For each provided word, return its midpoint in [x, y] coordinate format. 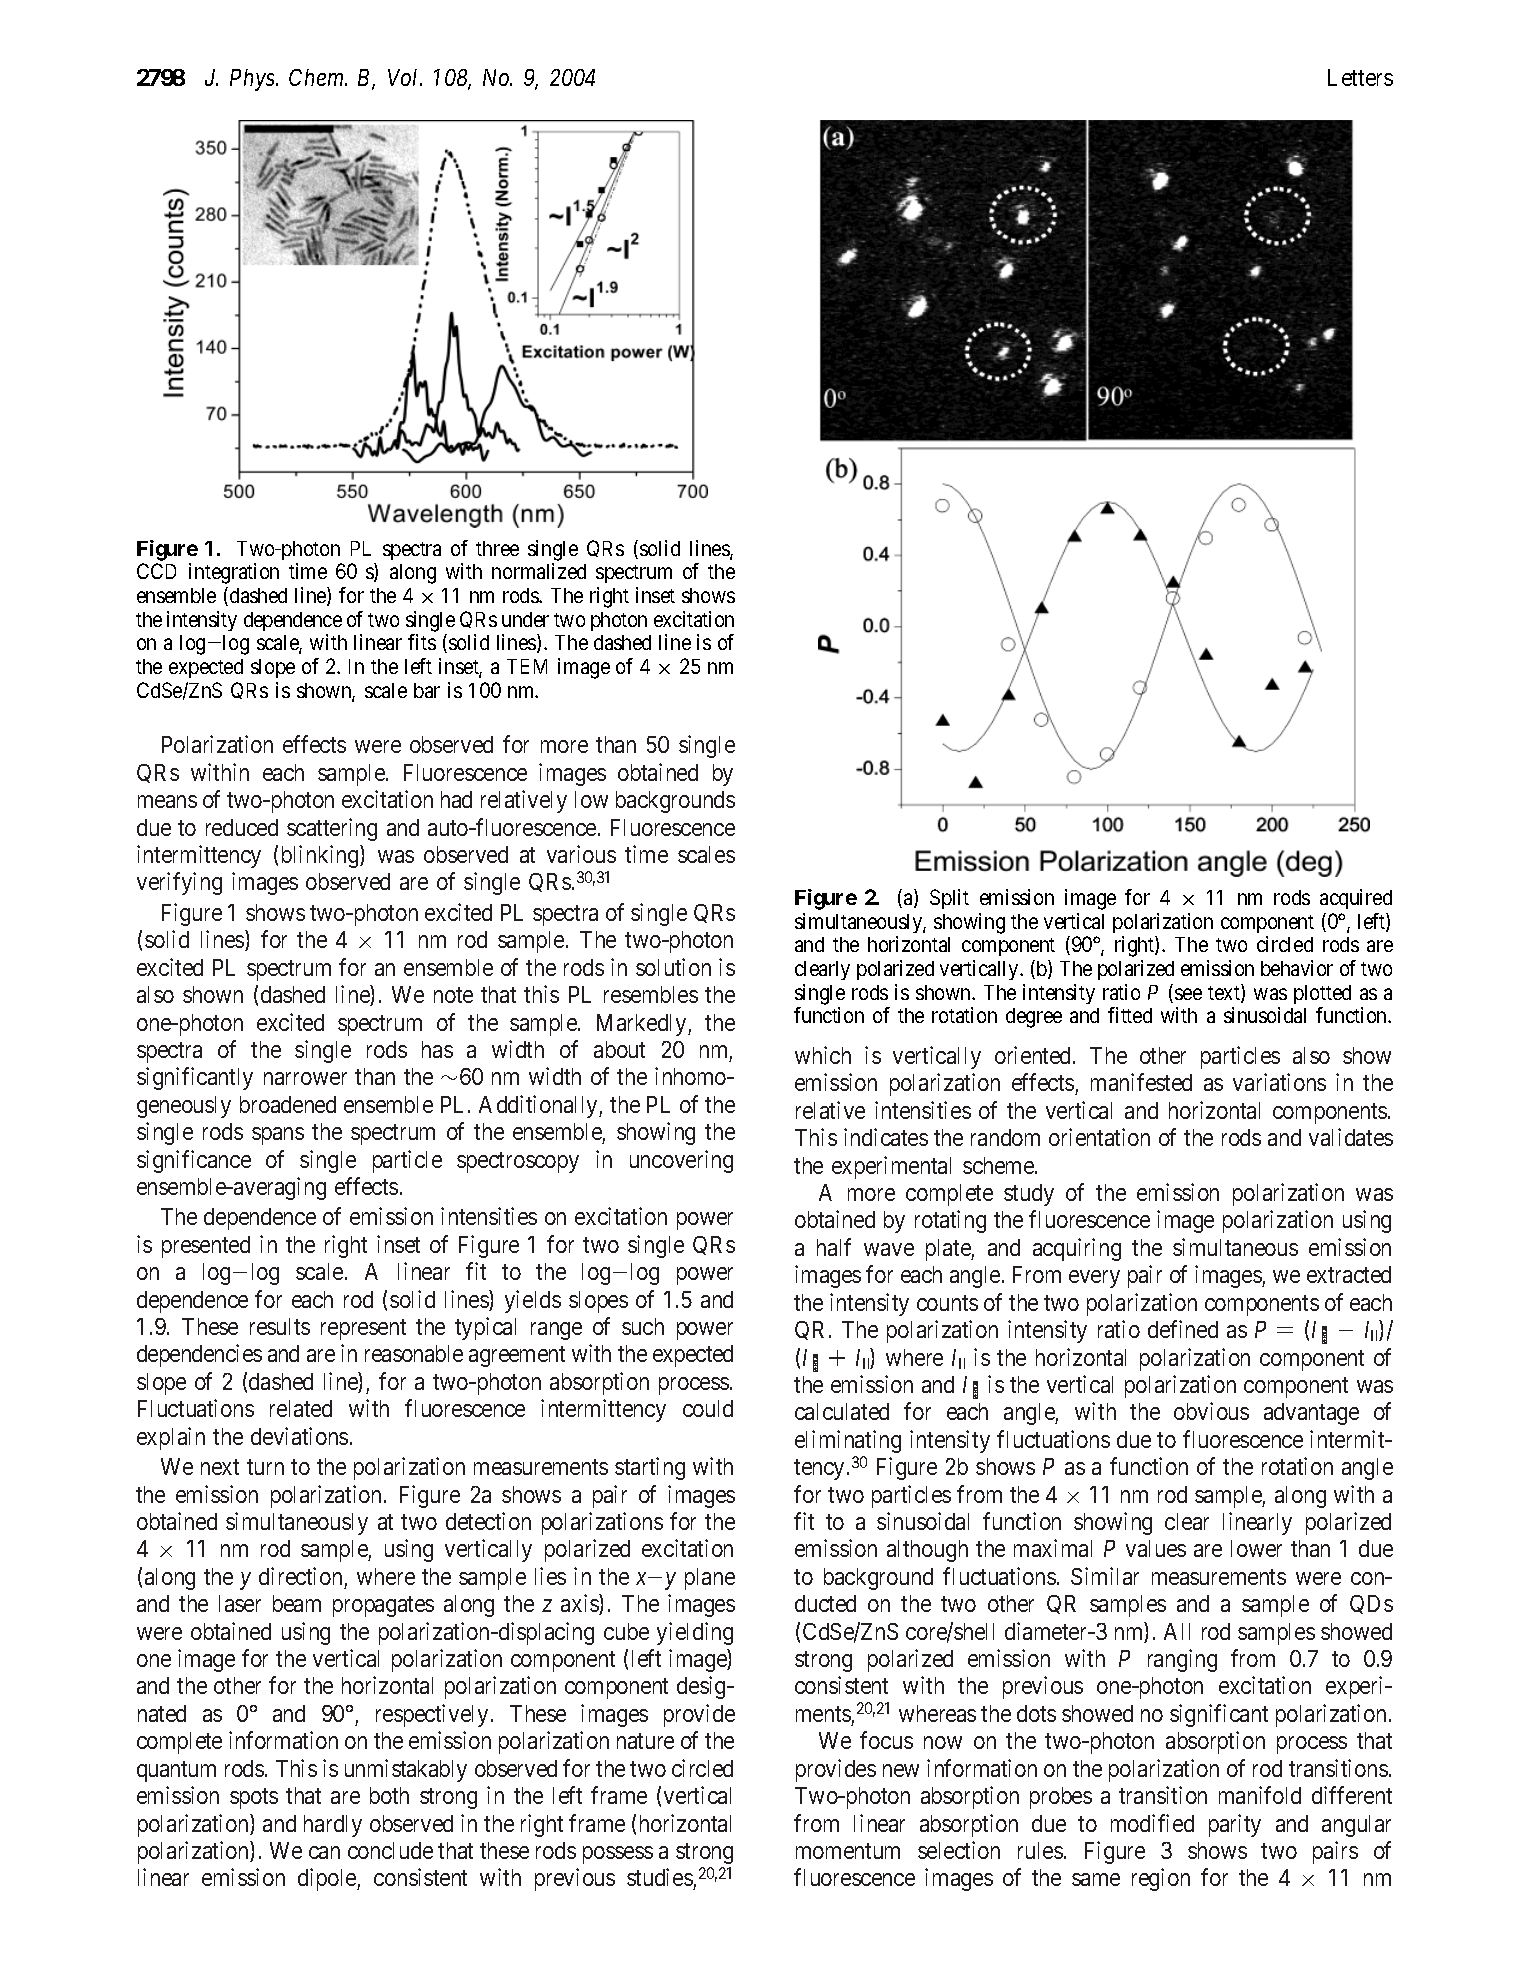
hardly [333, 1826]
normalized [539, 571]
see [1188, 994]
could [708, 1408]
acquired [1356, 899]
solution [673, 967]
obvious [1211, 1411]
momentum [848, 1851]
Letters [1360, 77]
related [301, 1408]
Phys [253, 80]
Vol [405, 77]
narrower [305, 1078]
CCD [156, 571]
